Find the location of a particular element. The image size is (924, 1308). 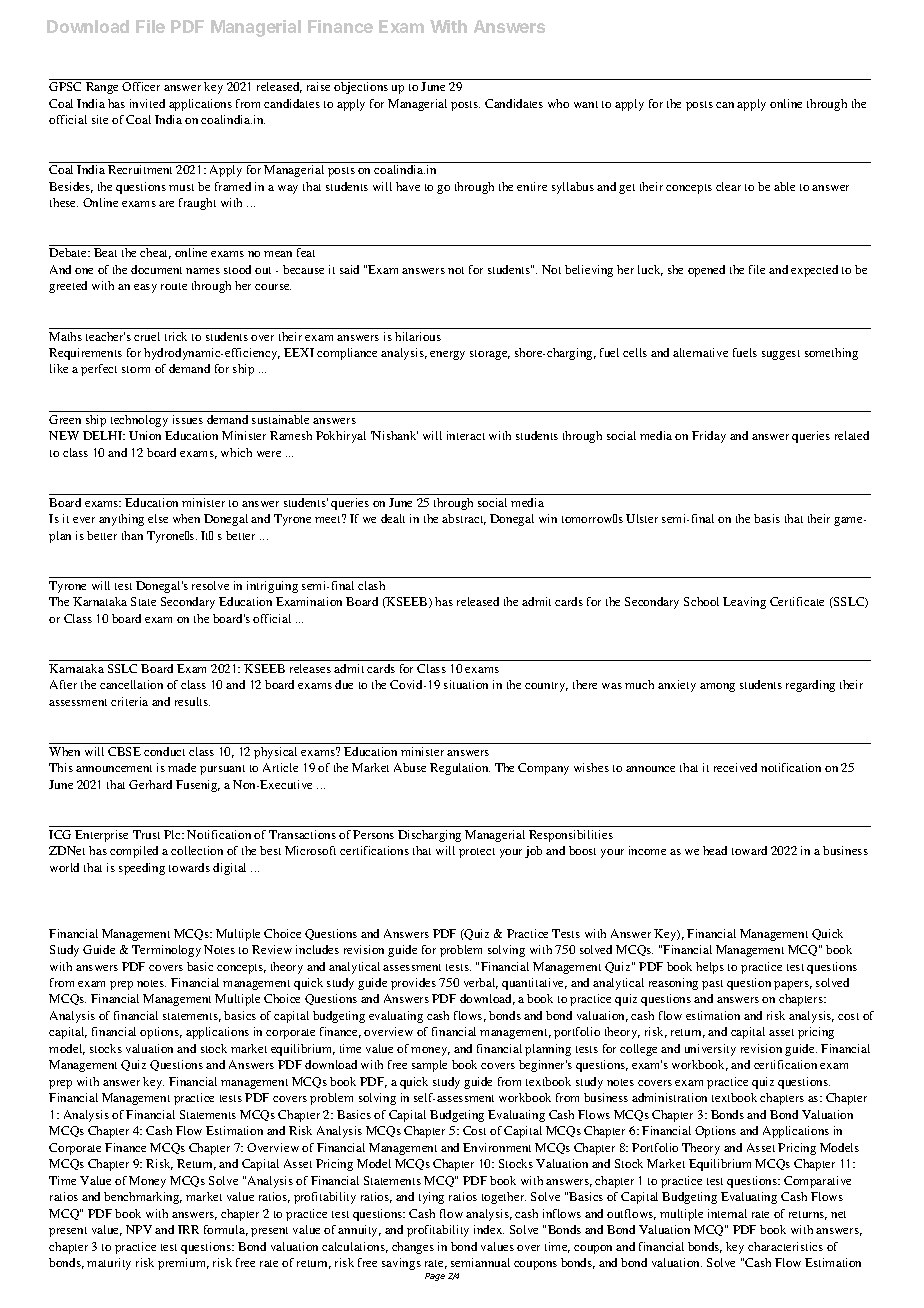

index is located at coordinates (489, 1229).
